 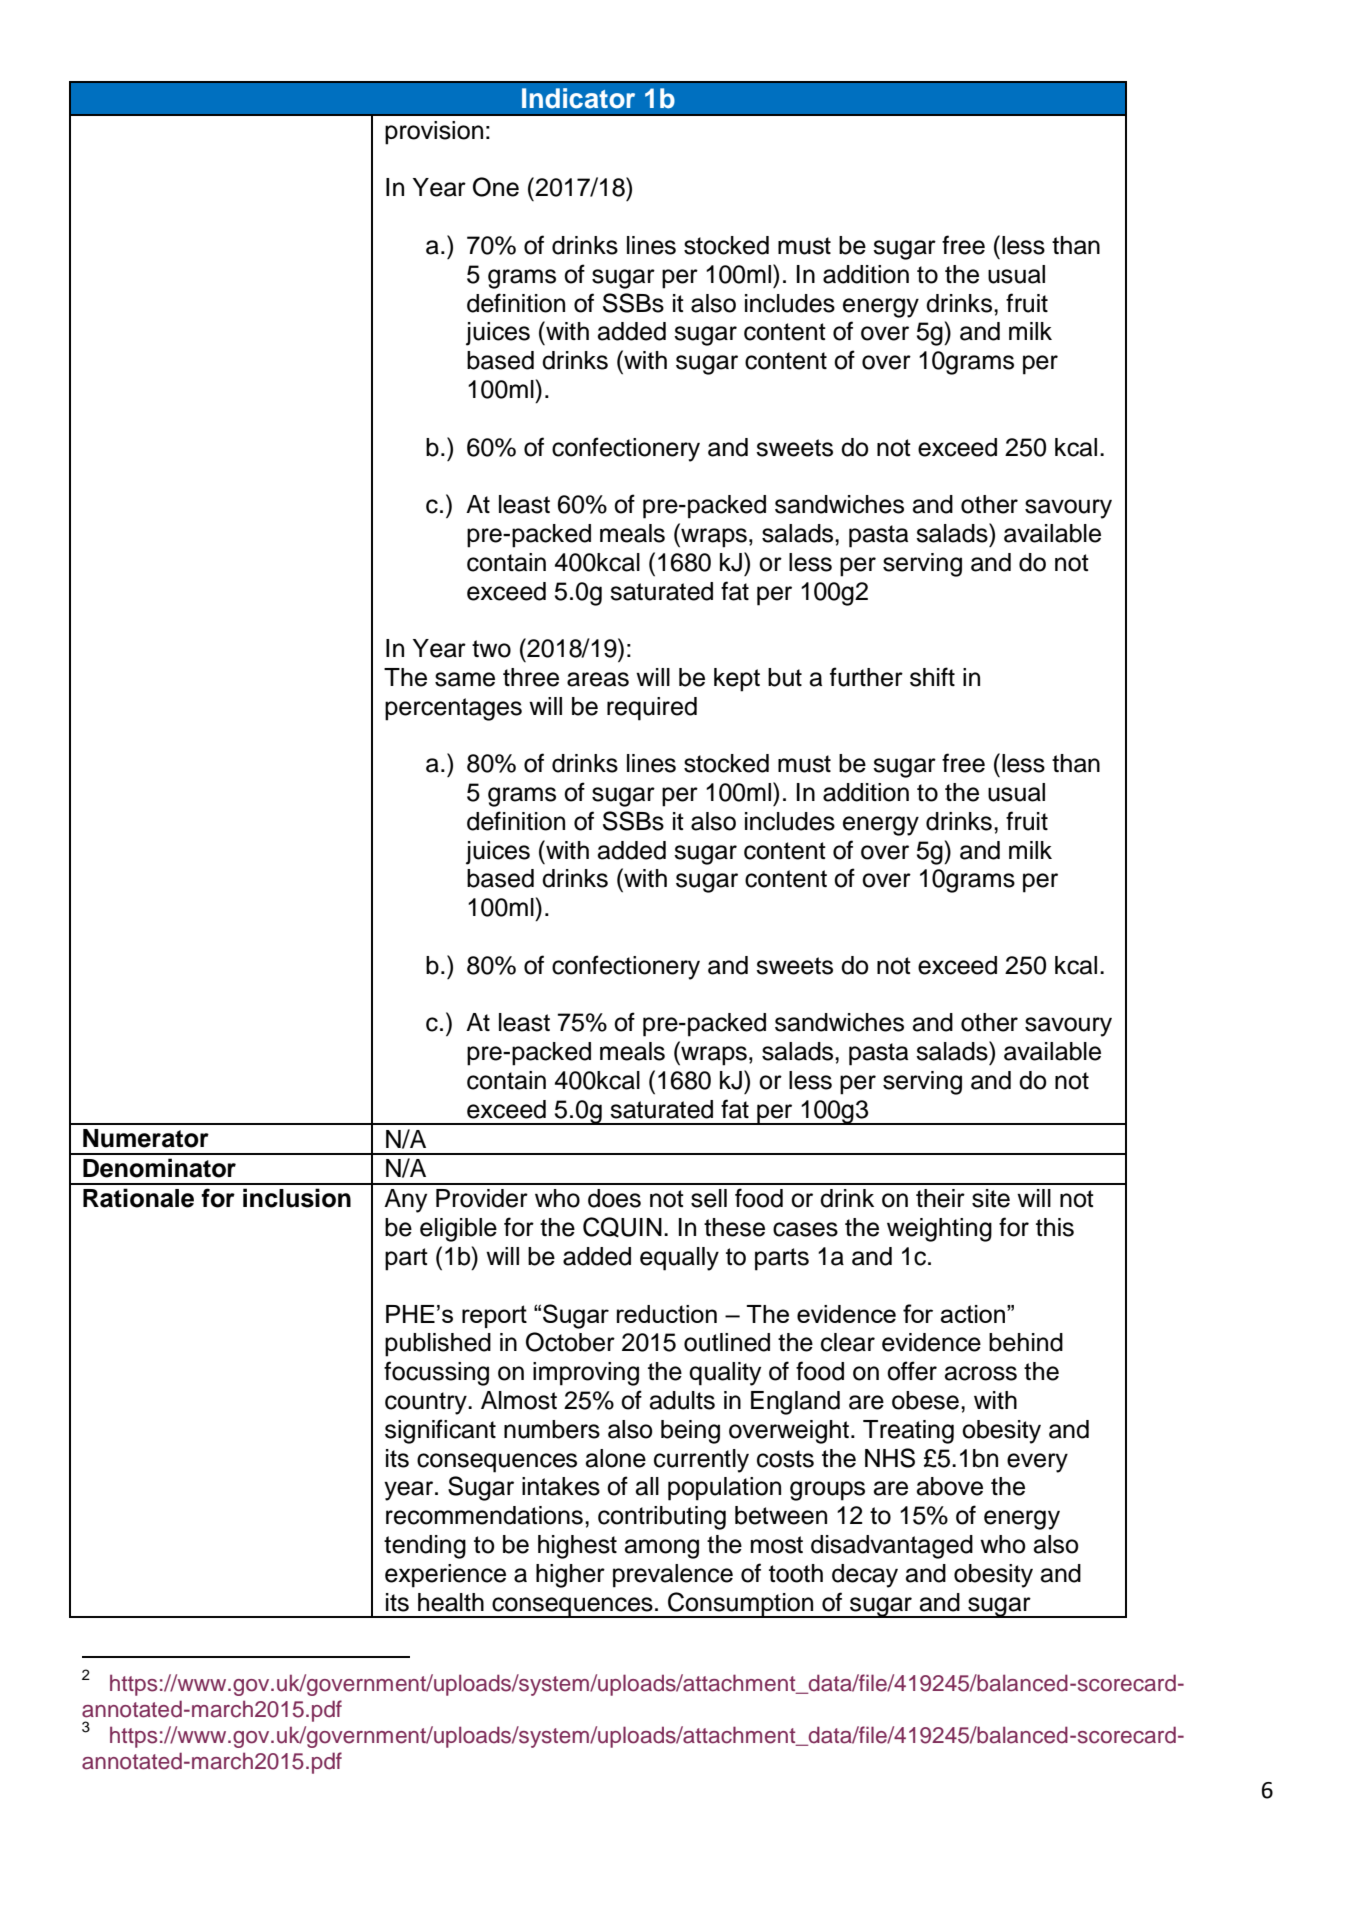 What do you see at coordinates (614, 1198) in the page?
I see `does` at bounding box center [614, 1198].
